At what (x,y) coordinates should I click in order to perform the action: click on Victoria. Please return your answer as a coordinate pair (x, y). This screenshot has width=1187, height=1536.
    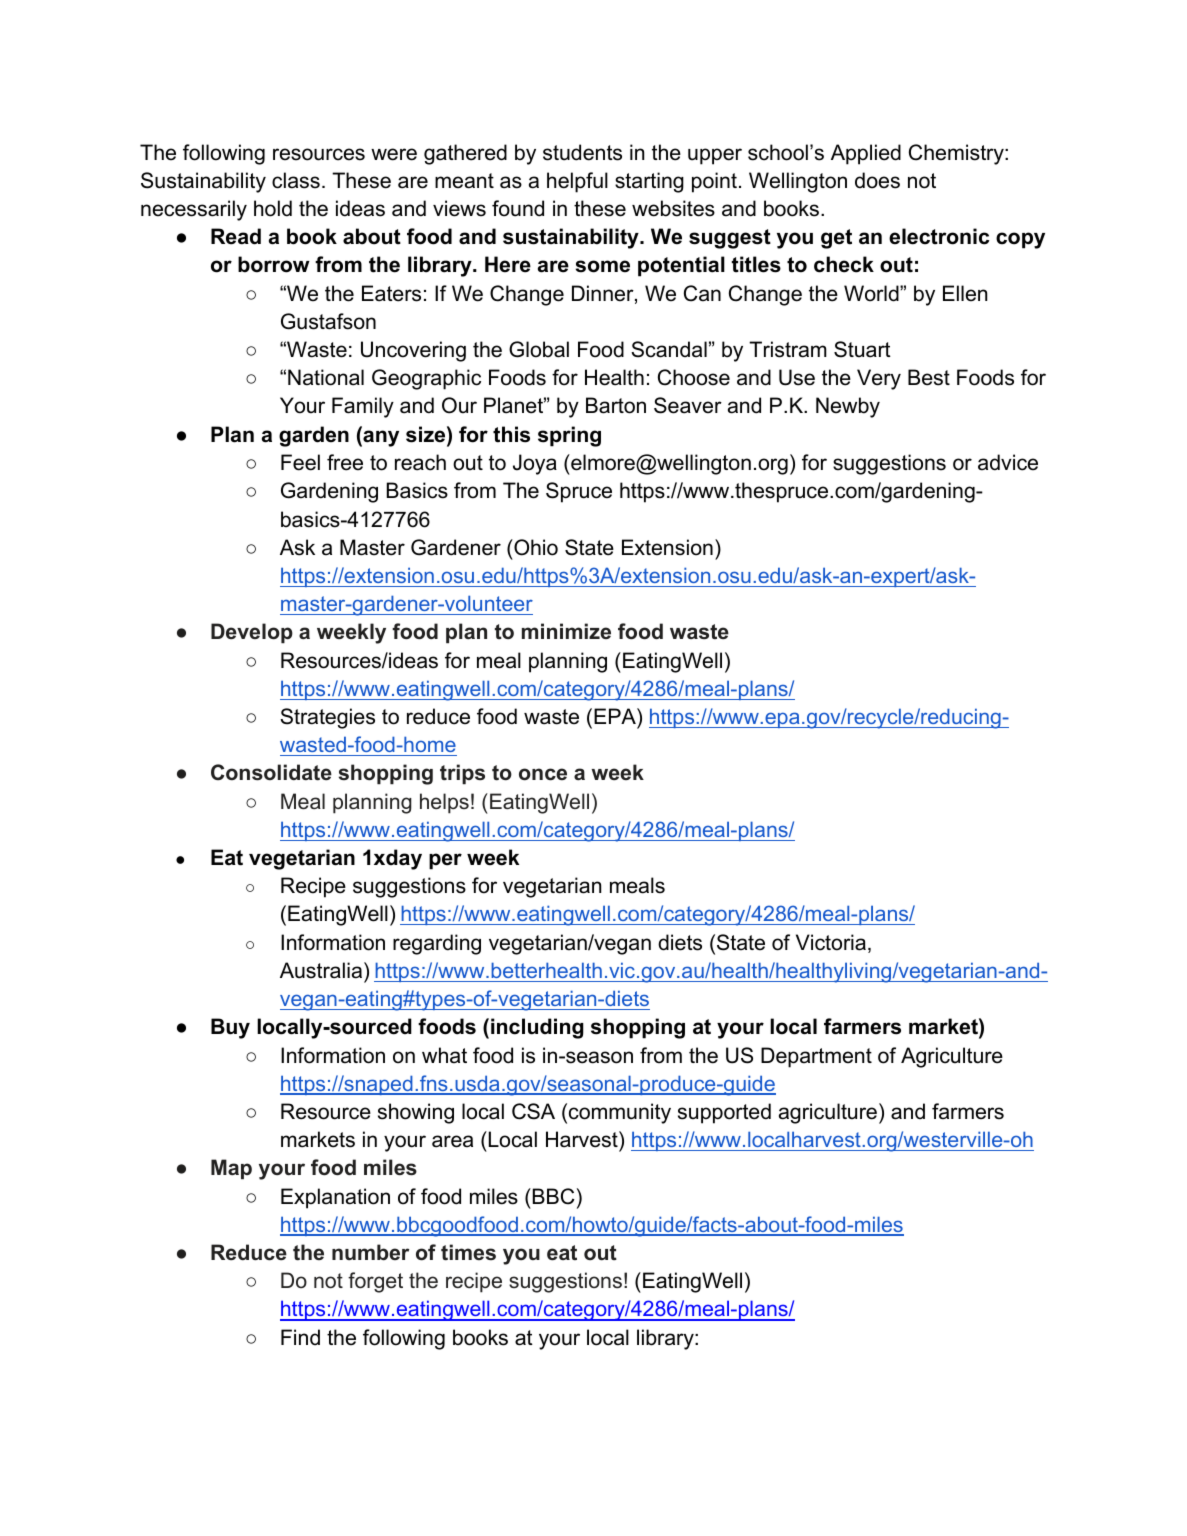
    Looking at the image, I should click on (831, 942).
